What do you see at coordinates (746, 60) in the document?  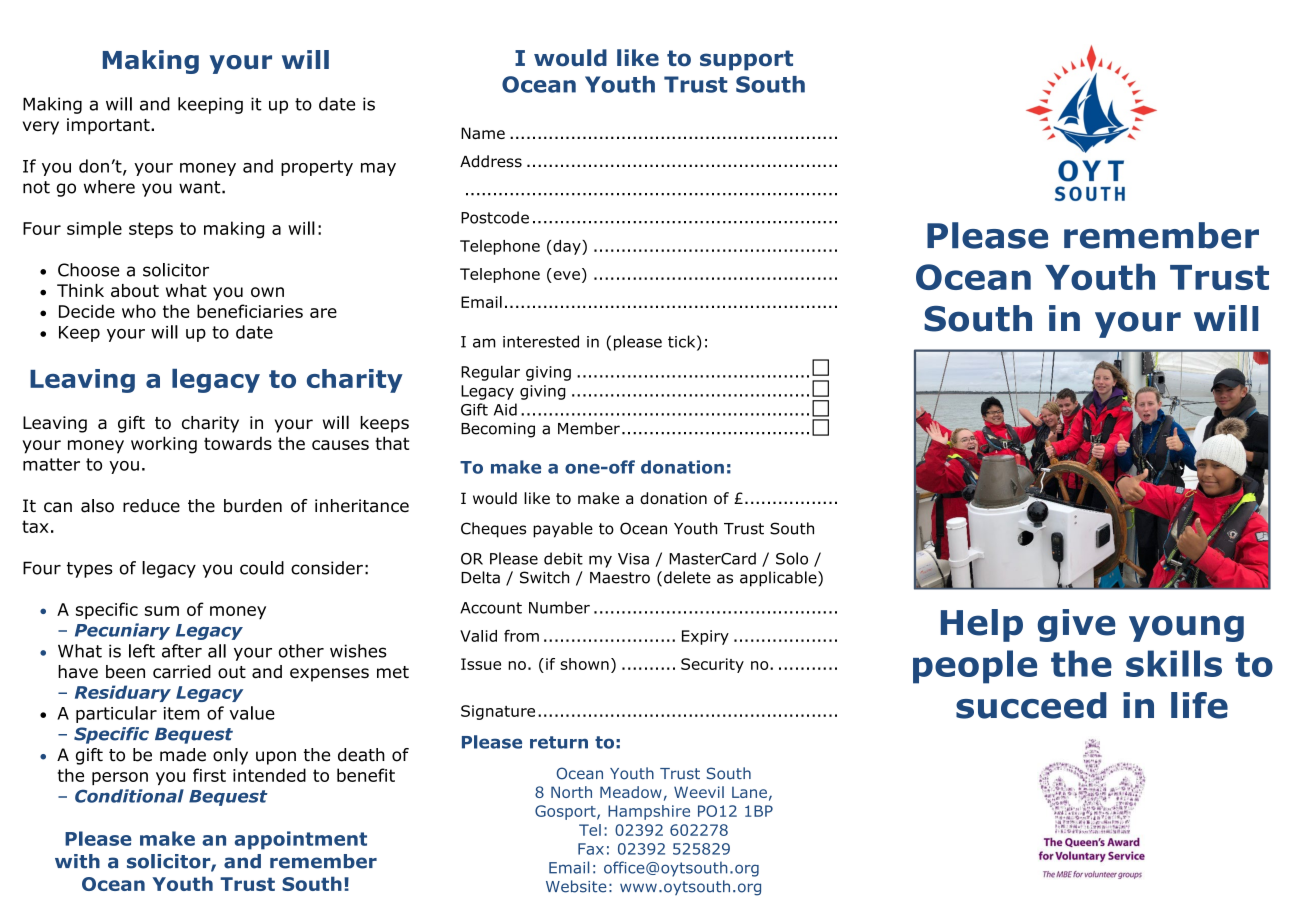 I see `support` at bounding box center [746, 60].
